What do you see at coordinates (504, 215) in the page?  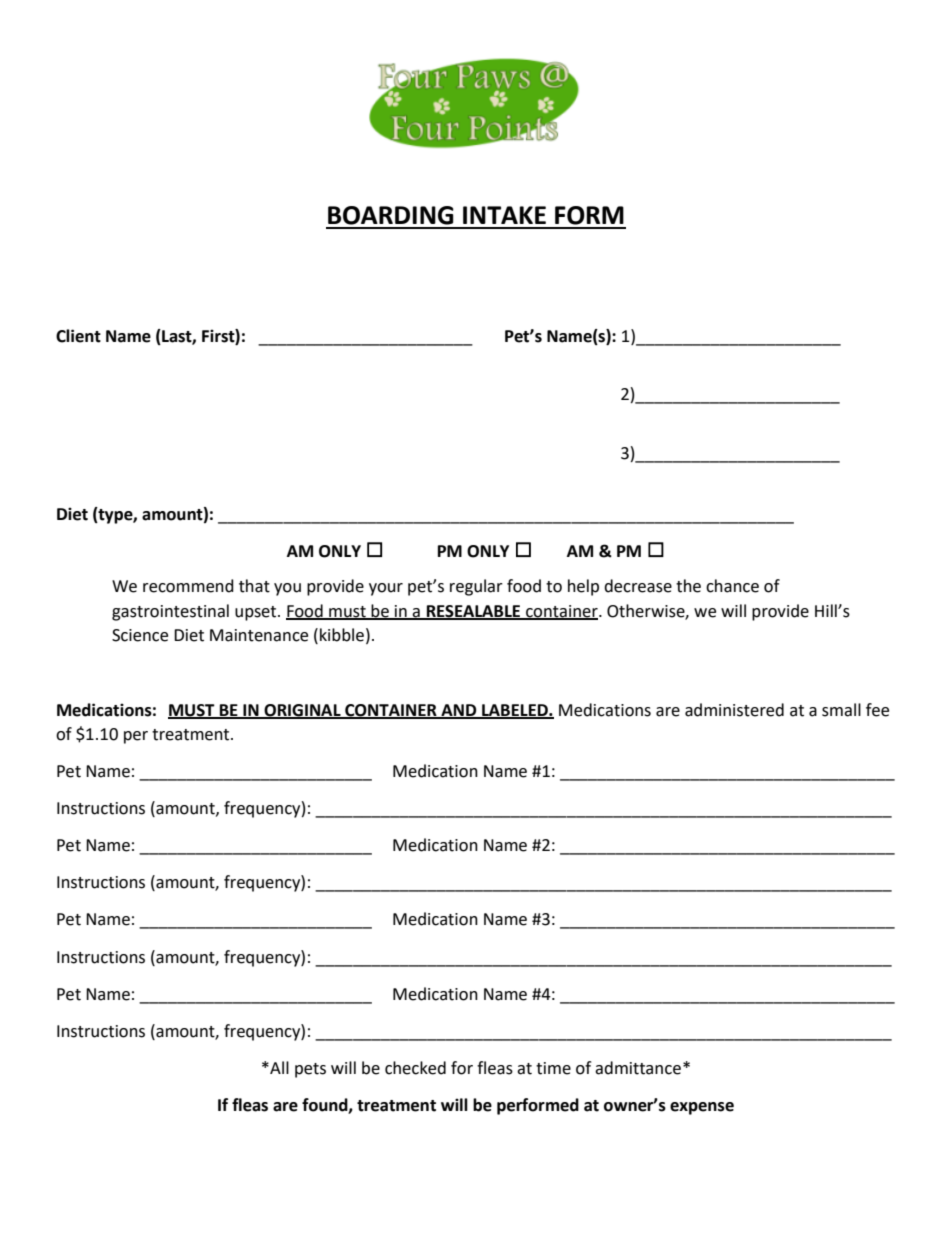 I see `INTAKE` at bounding box center [504, 215].
